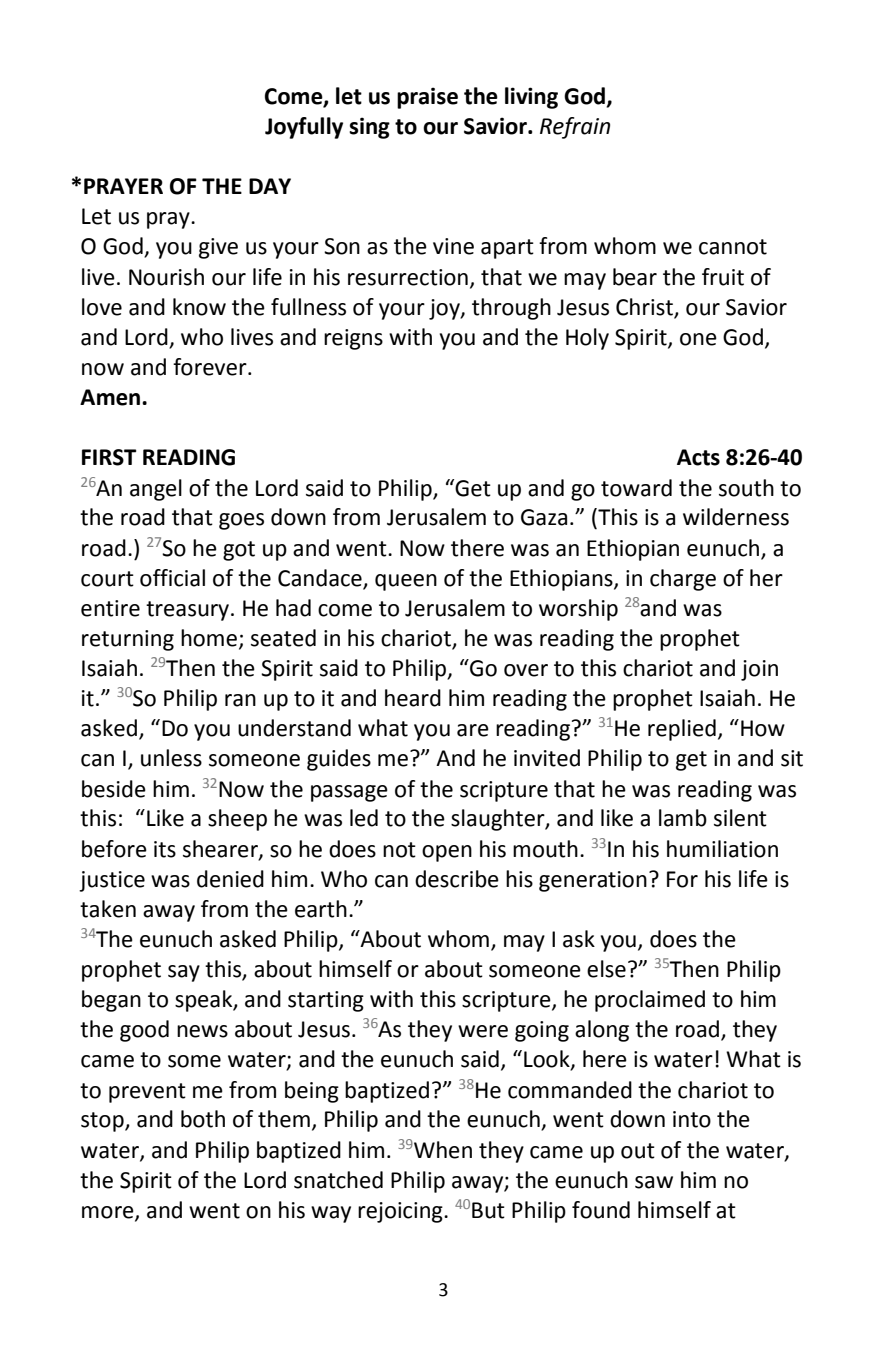 This page has height=1372, width=887. I want to click on home, so click(209, 638).
